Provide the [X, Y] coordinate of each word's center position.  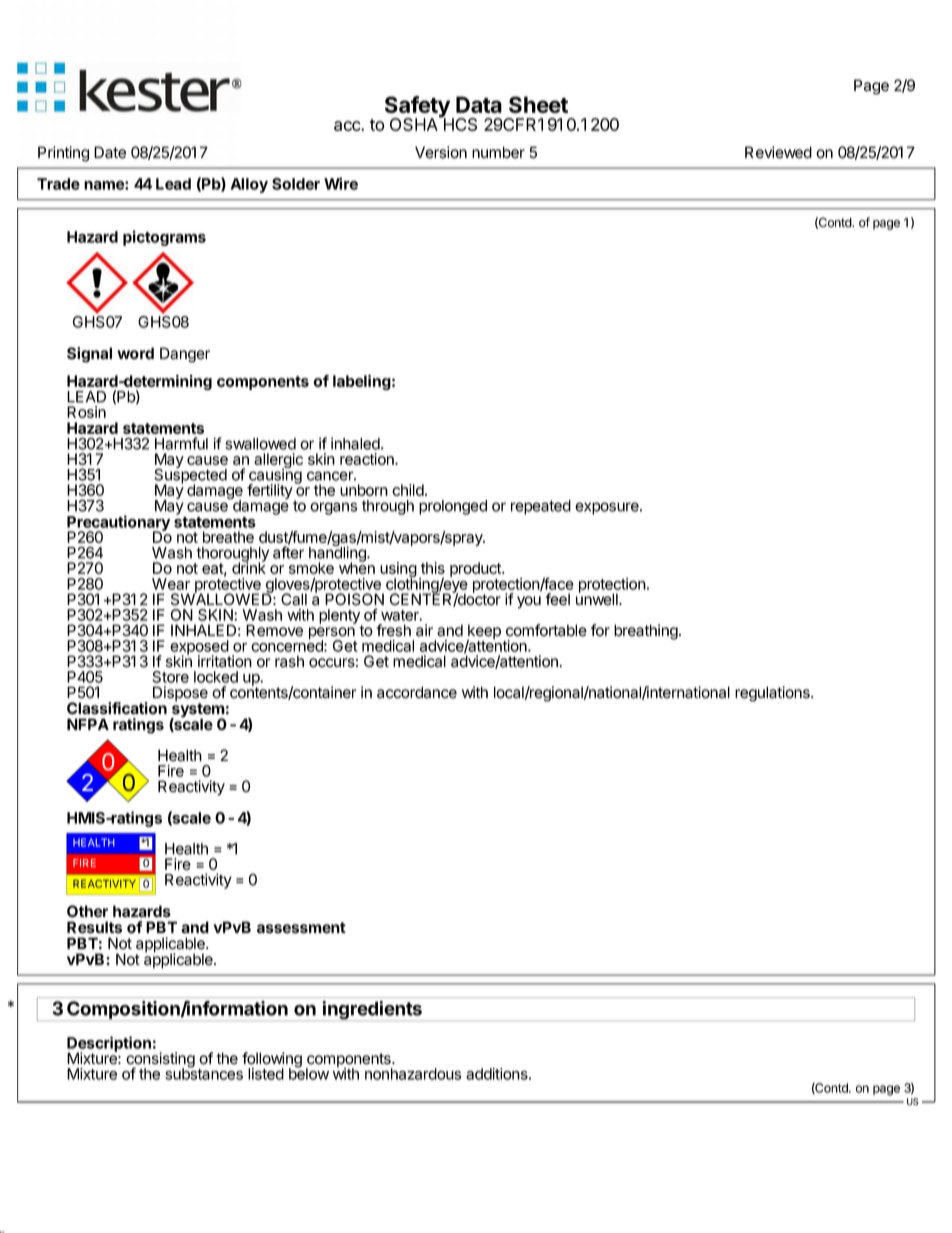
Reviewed [778, 152]
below [309, 1073]
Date [110, 152]
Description [109, 1045]
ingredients [372, 1010]
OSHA [415, 123]
